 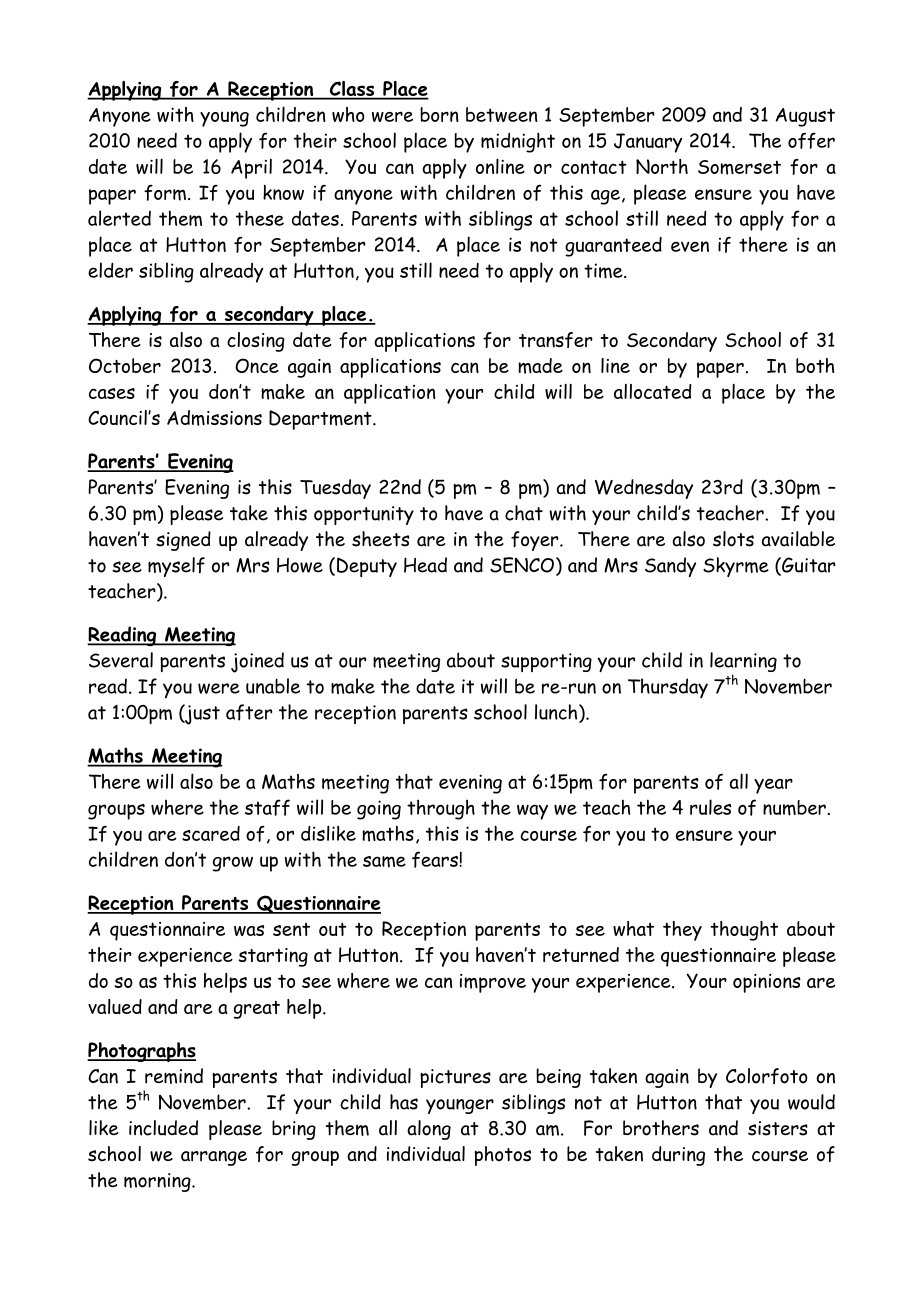 What do you see at coordinates (744, 931) in the screenshot?
I see `thought` at bounding box center [744, 931].
